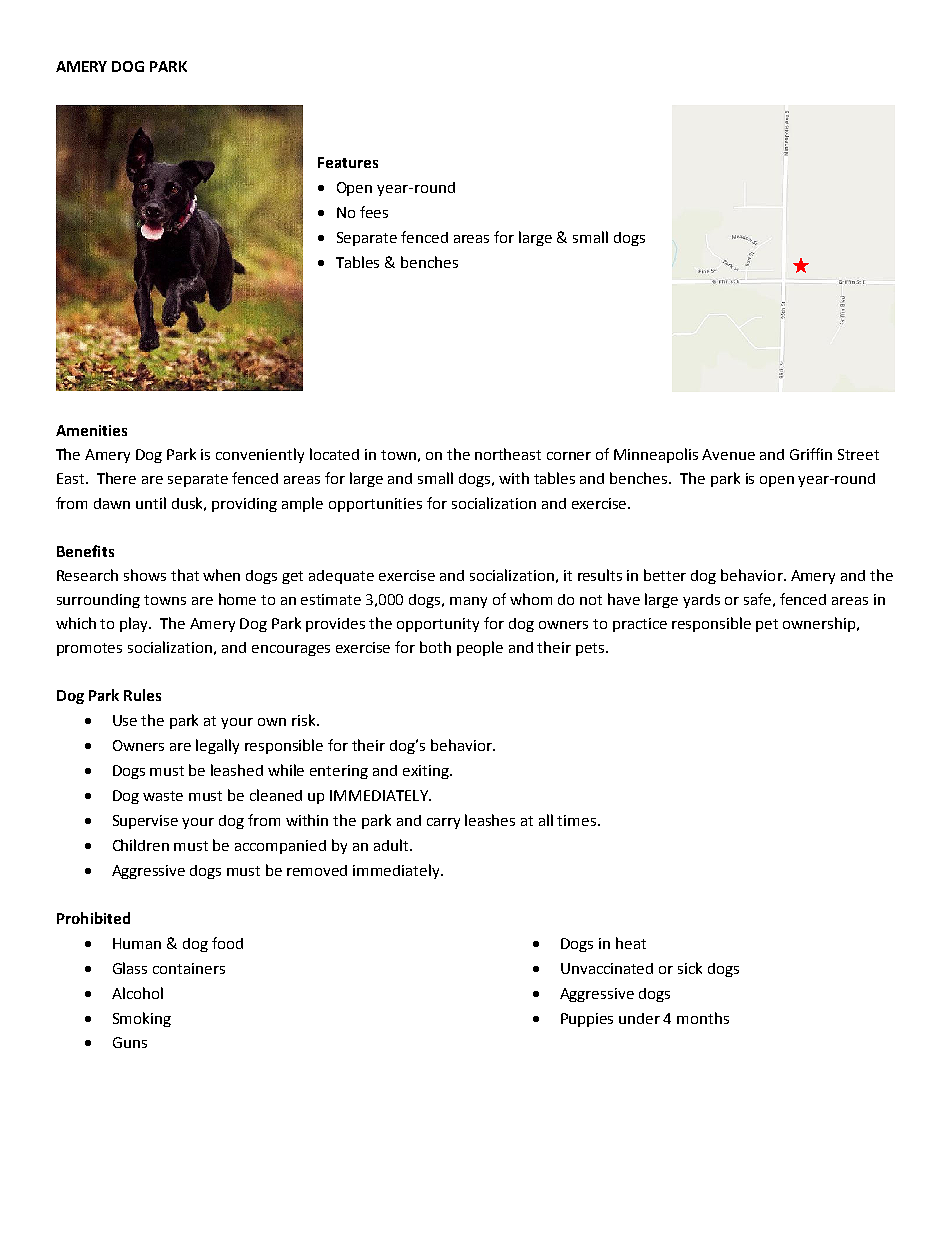  I want to click on Amenities, so click(91, 430).
